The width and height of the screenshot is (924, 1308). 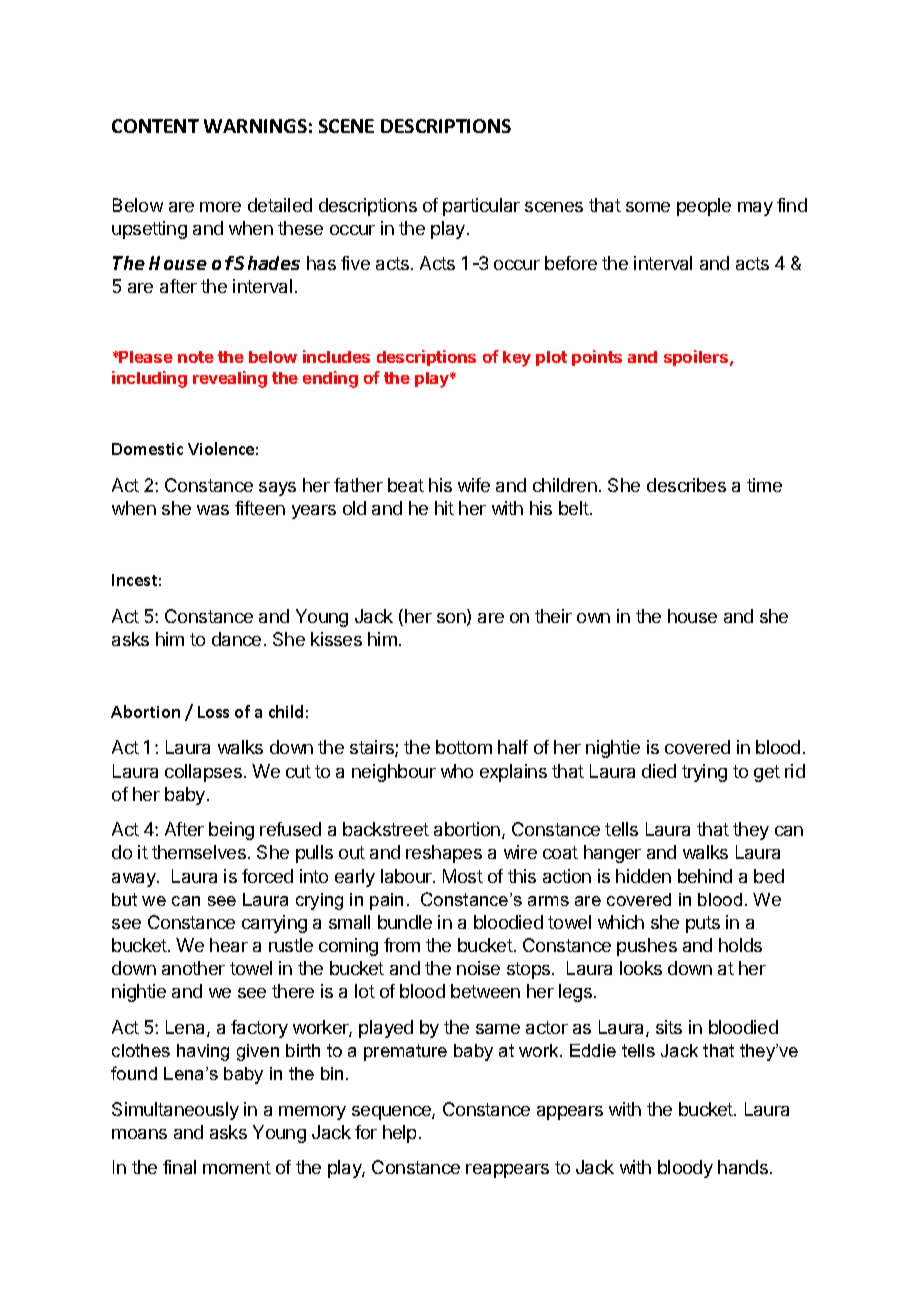 I want to click on trying, so click(x=704, y=773).
